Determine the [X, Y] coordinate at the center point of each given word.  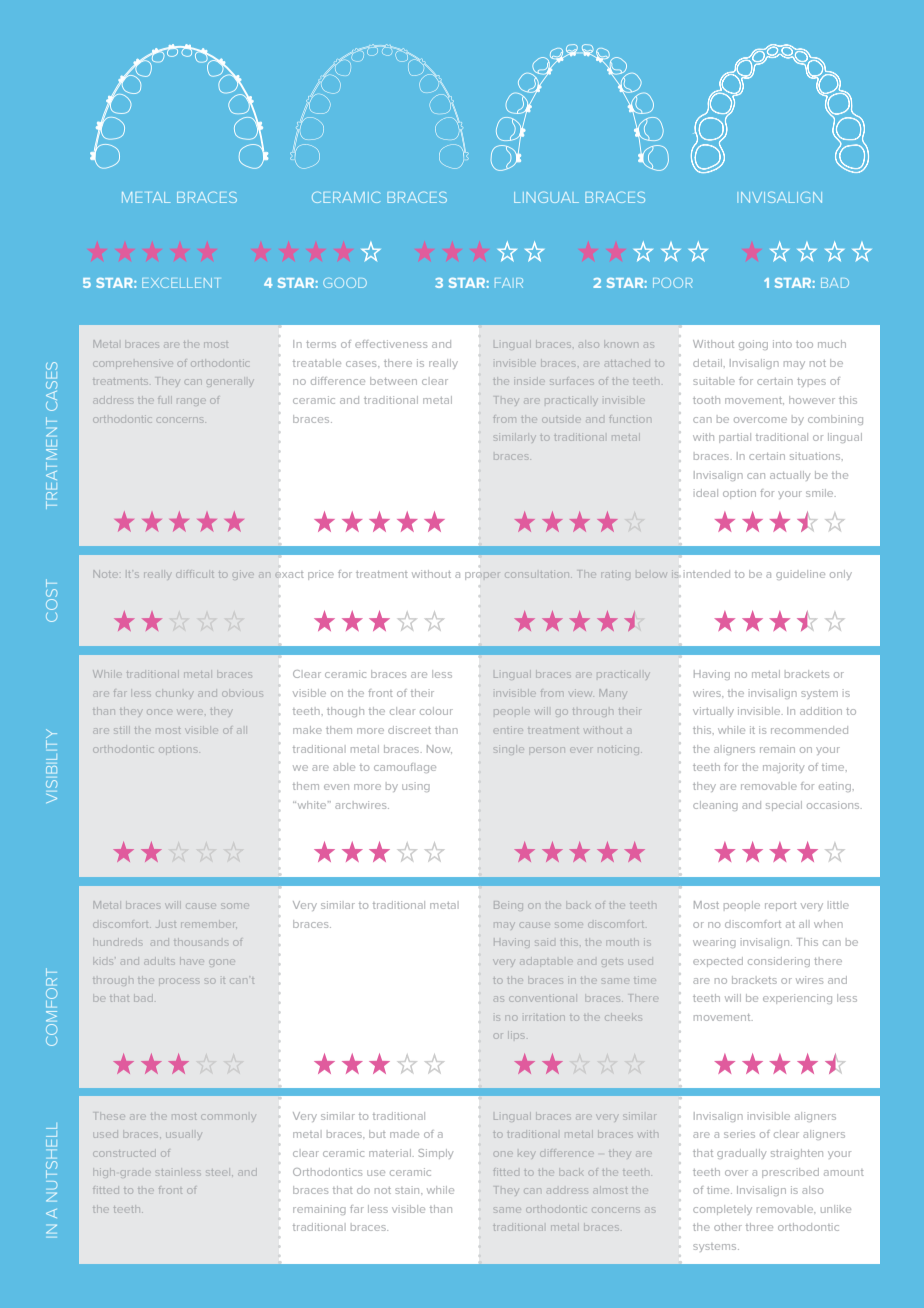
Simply [435, 1154]
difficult [195, 575]
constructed [124, 1154]
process [179, 981]
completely [722, 1210]
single [508, 750]
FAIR [509, 283]
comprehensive [133, 364]
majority [783, 768]
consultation [538, 575]
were [190, 713]
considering [779, 962]
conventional [542, 998]
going [753, 345]
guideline [800, 575]
